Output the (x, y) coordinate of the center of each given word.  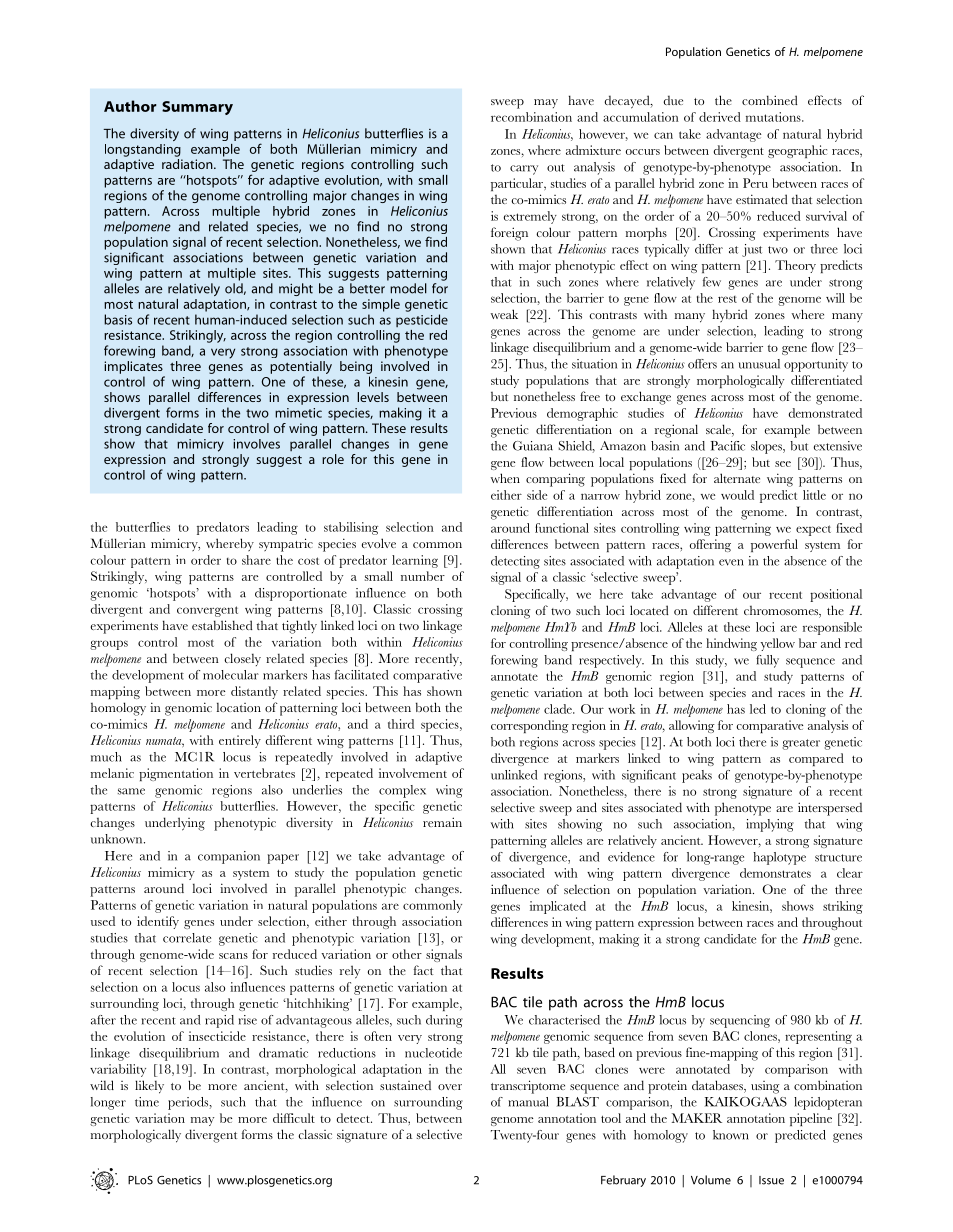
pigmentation (176, 774)
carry (524, 170)
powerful (774, 545)
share (256, 560)
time (147, 1102)
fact (423, 970)
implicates (133, 367)
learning (415, 561)
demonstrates (775, 873)
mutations (774, 117)
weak (504, 314)
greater (801, 744)
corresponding (530, 726)
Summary (197, 108)
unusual (759, 364)
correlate (187, 938)
